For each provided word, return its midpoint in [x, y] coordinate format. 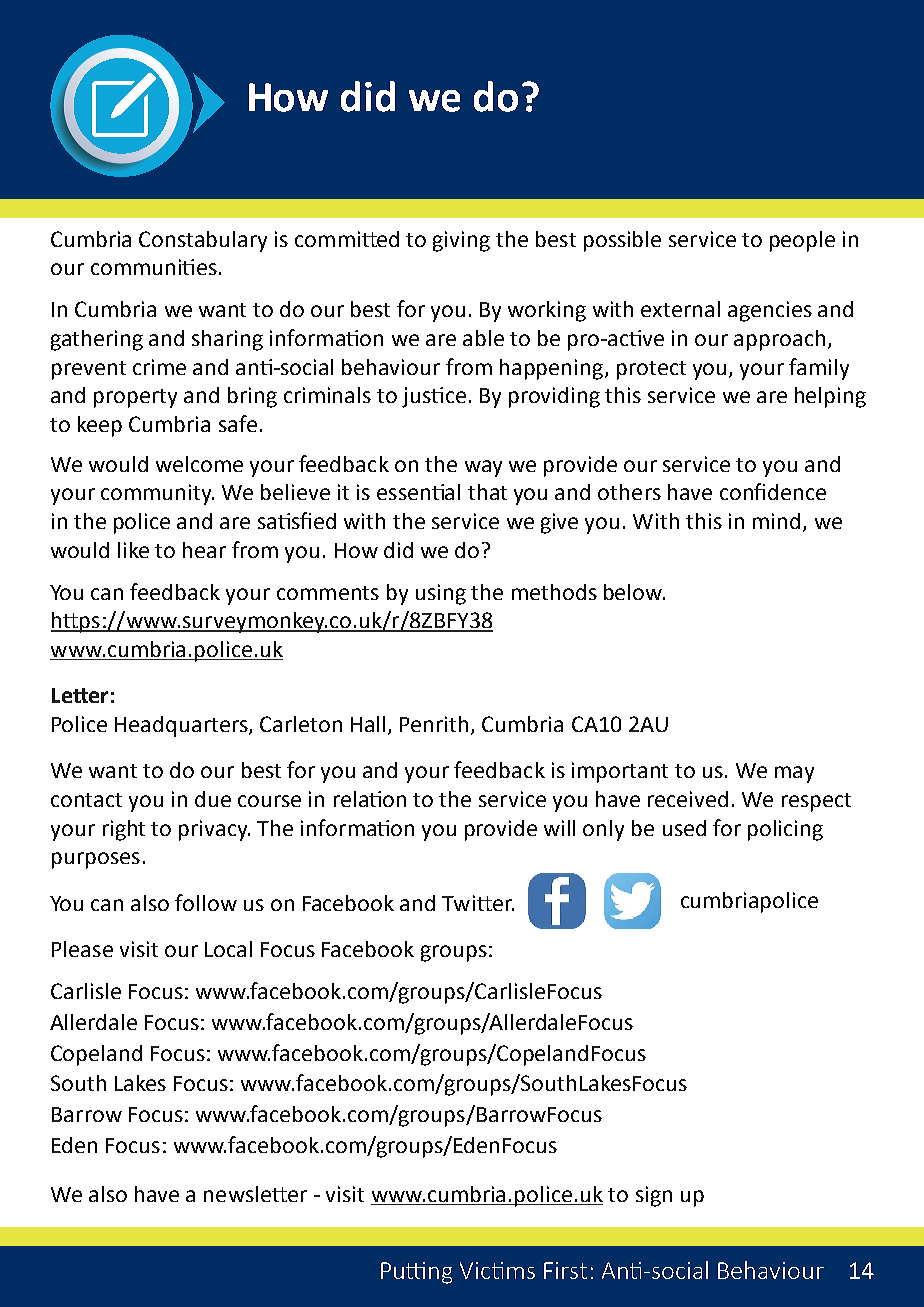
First [565, 1270]
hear [204, 550]
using [441, 594]
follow [206, 902]
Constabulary [203, 241]
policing [785, 830]
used [684, 828]
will [559, 828]
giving [461, 241]
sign [654, 1196]
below [634, 592]
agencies [770, 311]
